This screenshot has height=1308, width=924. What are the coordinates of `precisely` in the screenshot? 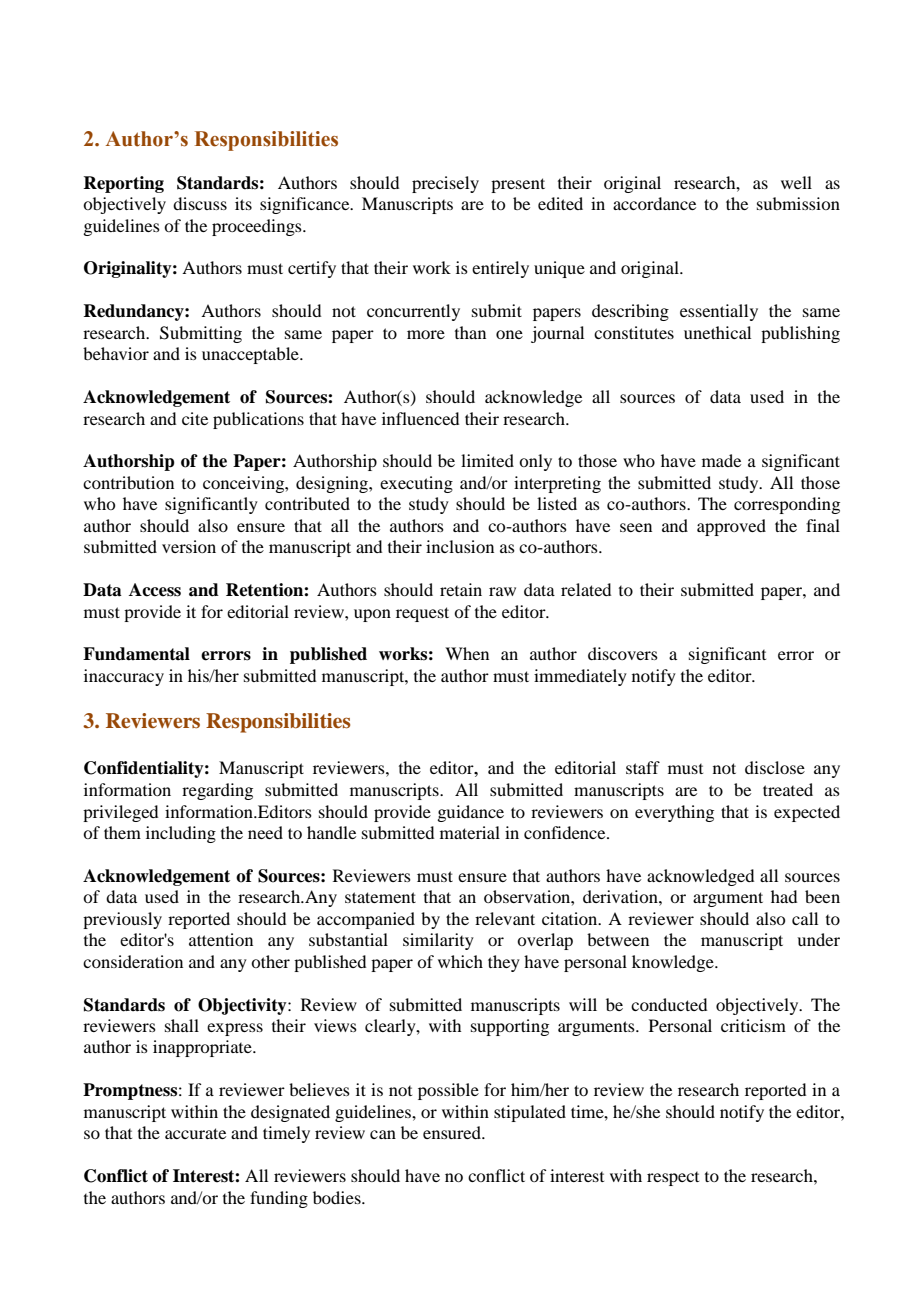 It's located at (445, 184).
